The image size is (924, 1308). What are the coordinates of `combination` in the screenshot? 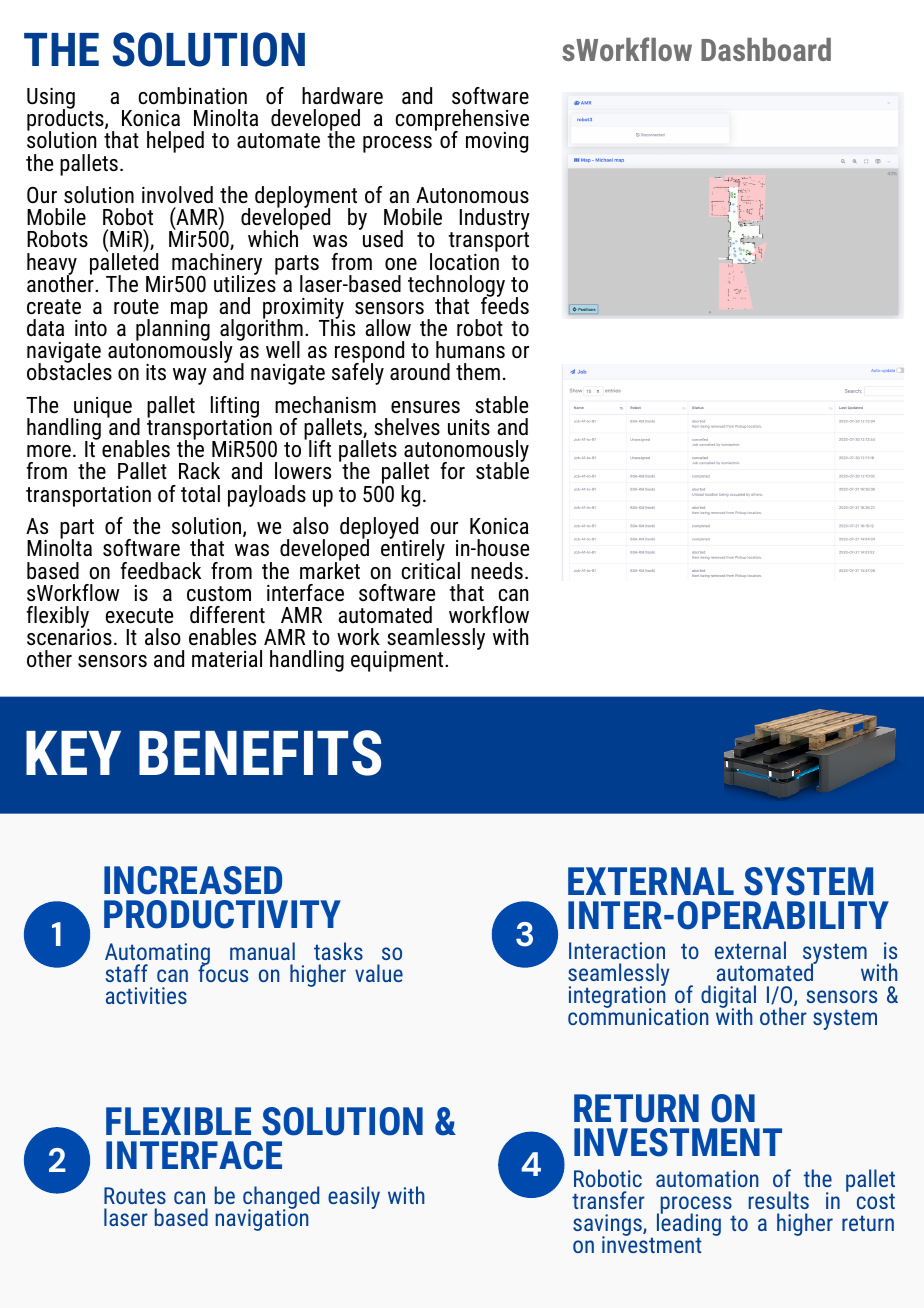 It's located at (193, 96).
